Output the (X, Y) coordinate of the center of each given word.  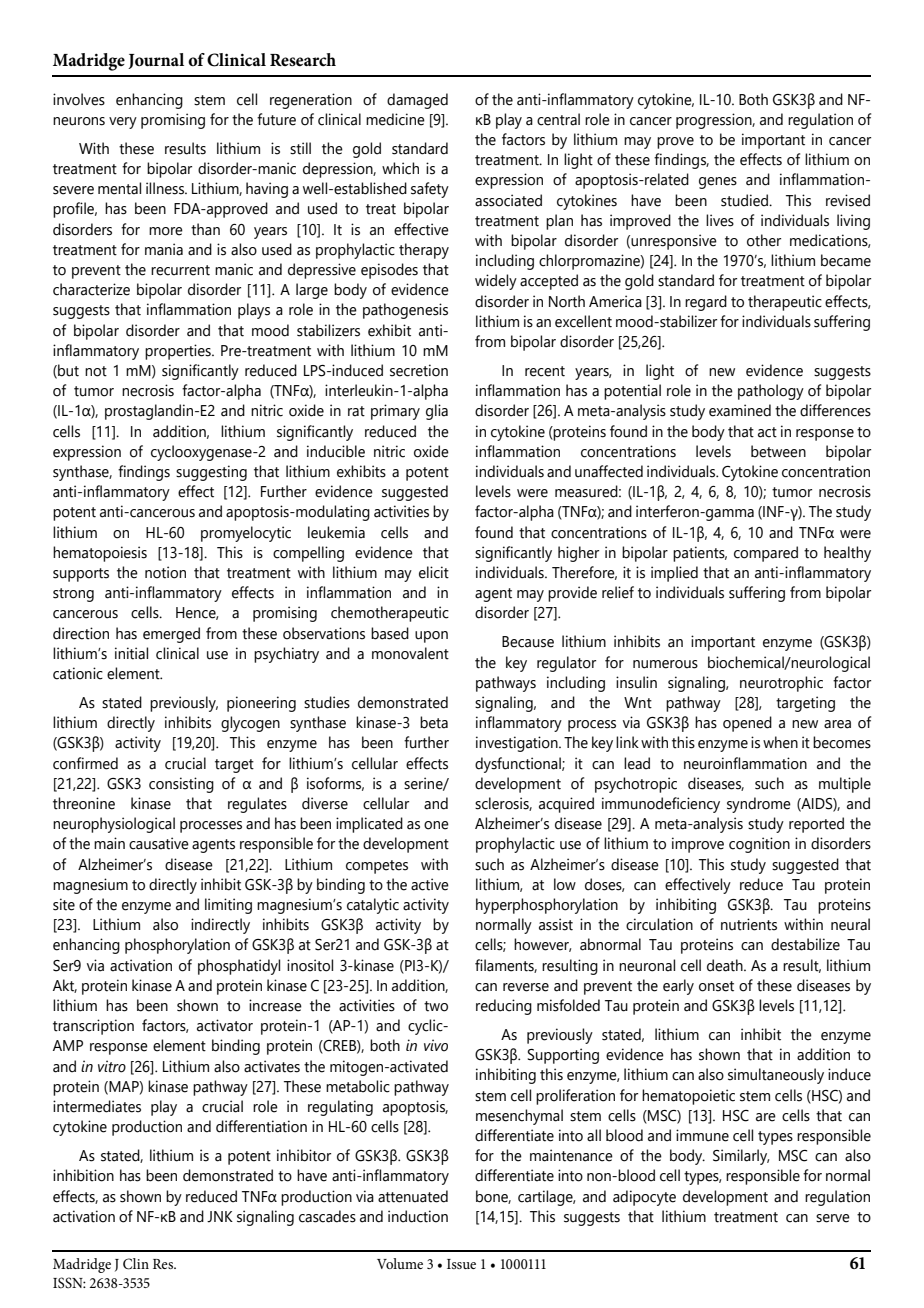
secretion (419, 370)
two (436, 1006)
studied (745, 200)
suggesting (211, 473)
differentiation (261, 1126)
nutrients (749, 924)
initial (131, 653)
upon (431, 637)
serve (833, 1218)
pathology (771, 392)
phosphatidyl (239, 967)
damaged (417, 101)
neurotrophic (781, 684)
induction (418, 1216)
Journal (156, 61)
